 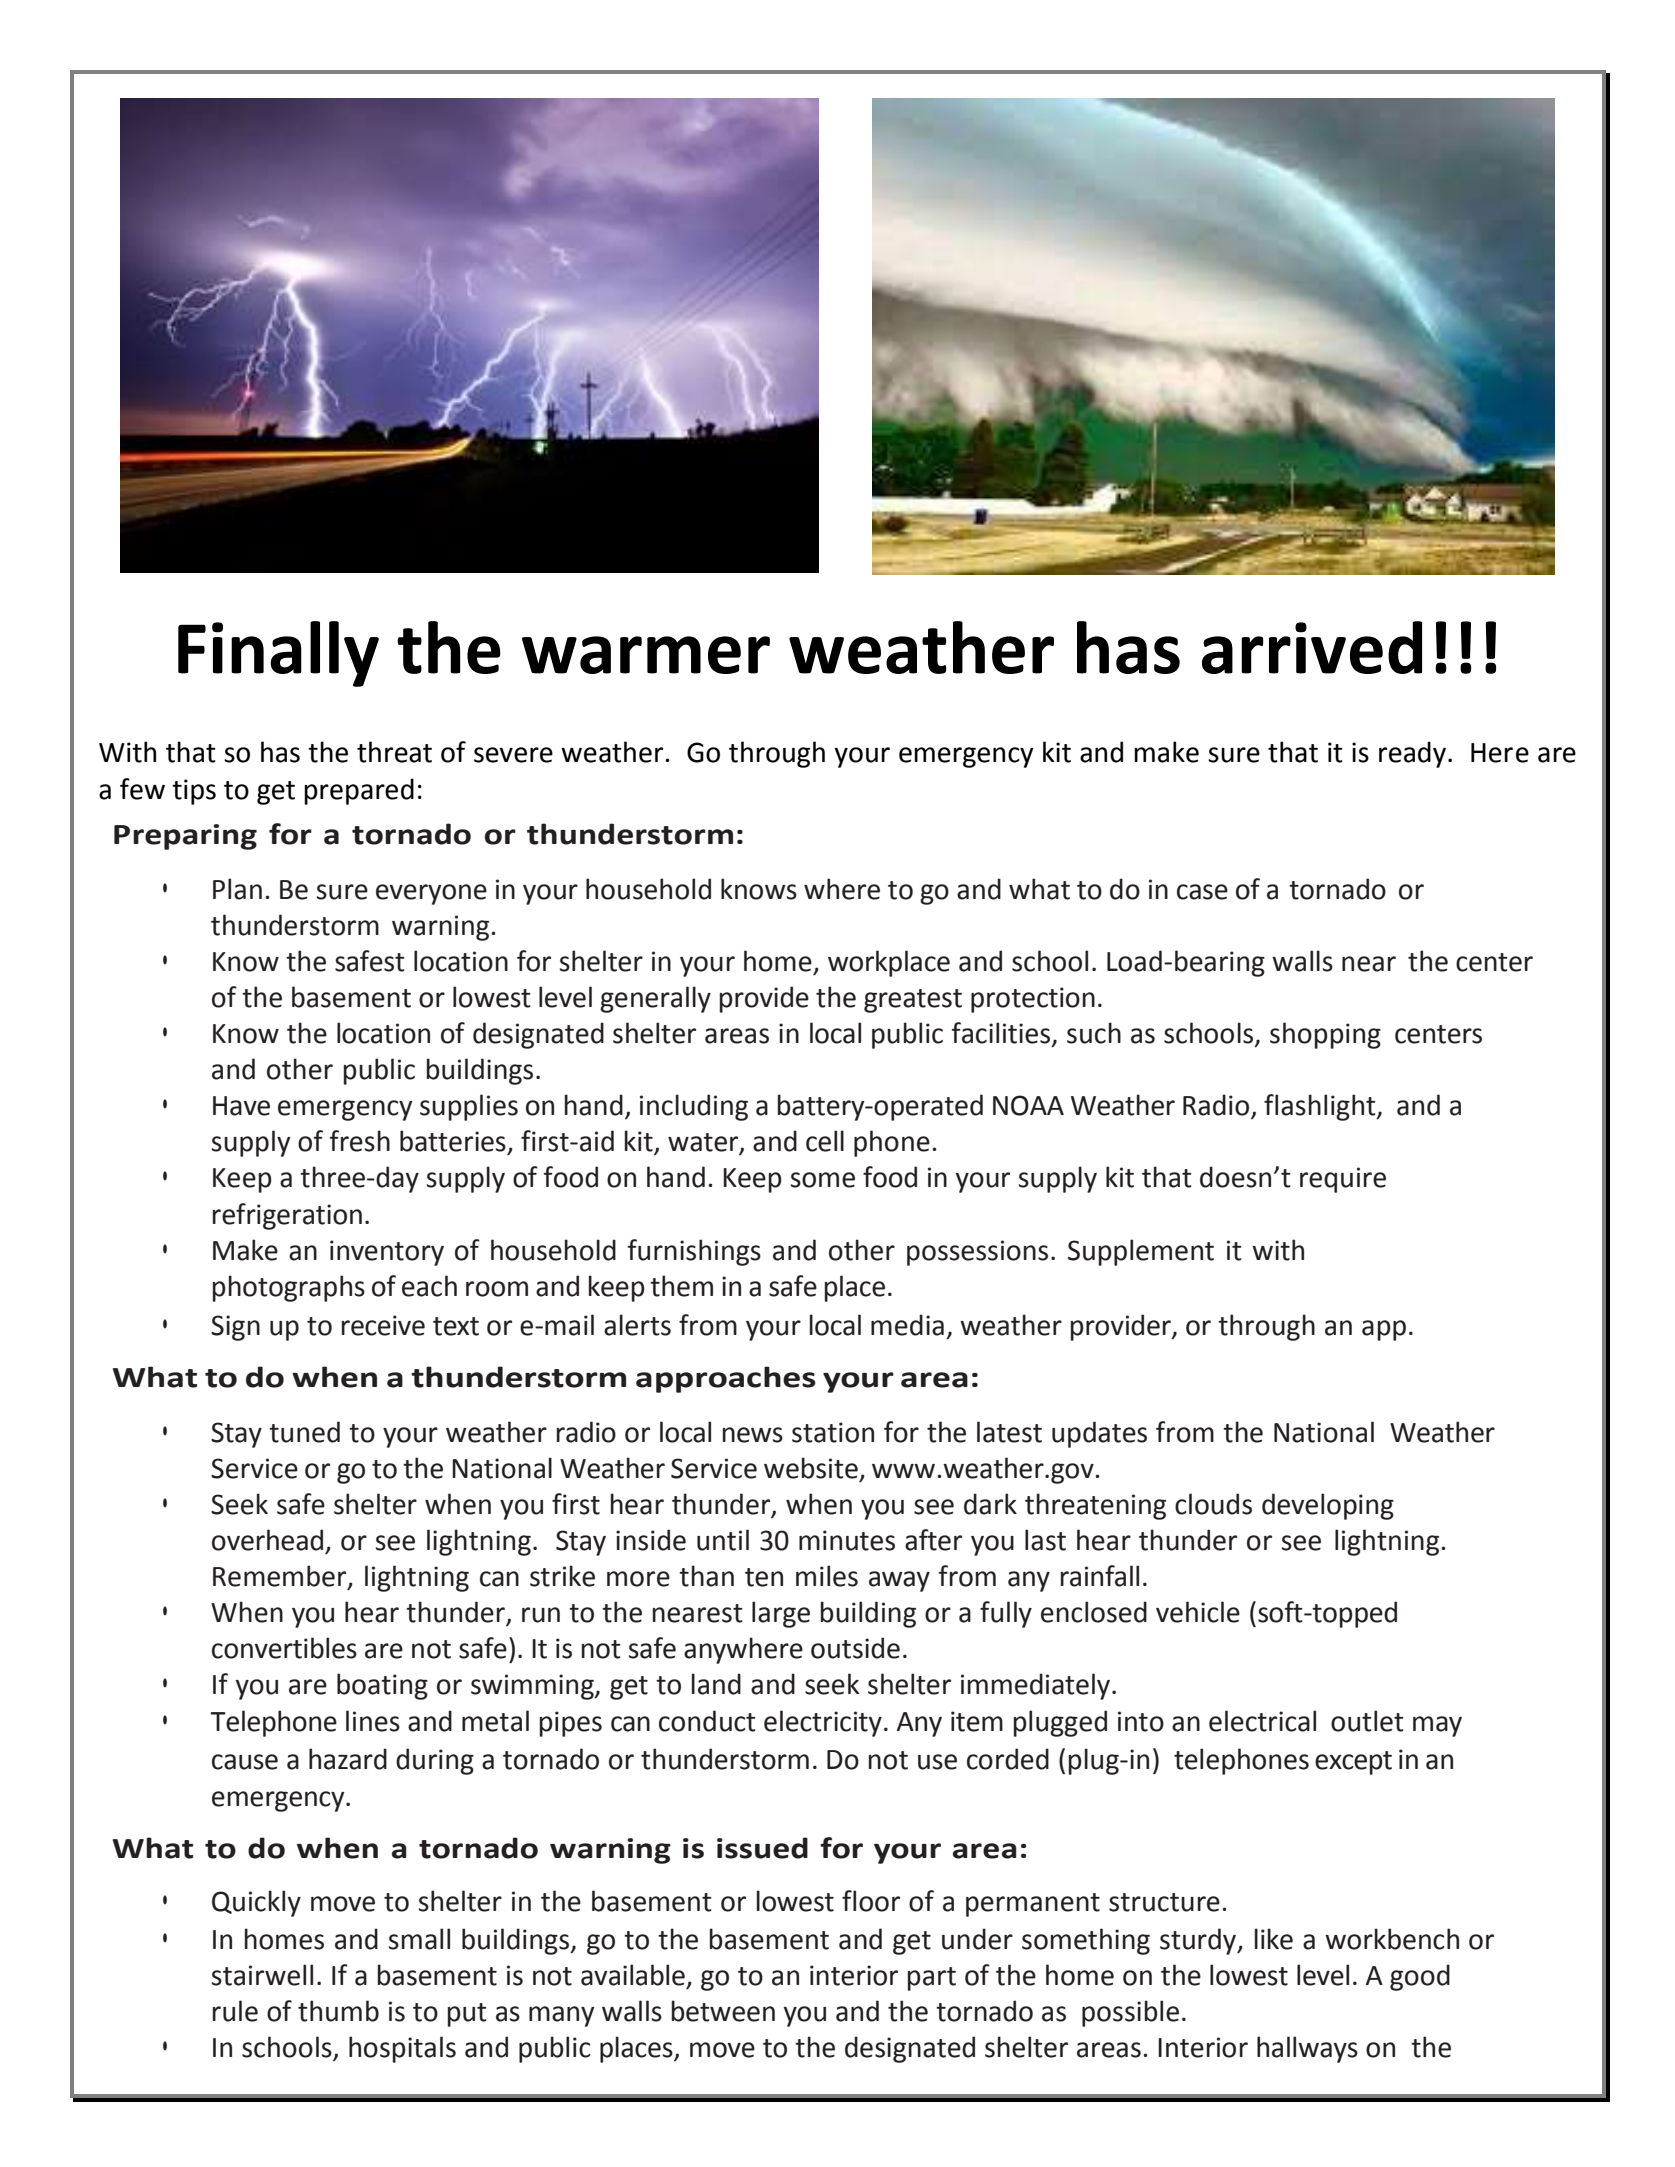 What do you see at coordinates (241, 1106) in the page?
I see `Have` at bounding box center [241, 1106].
